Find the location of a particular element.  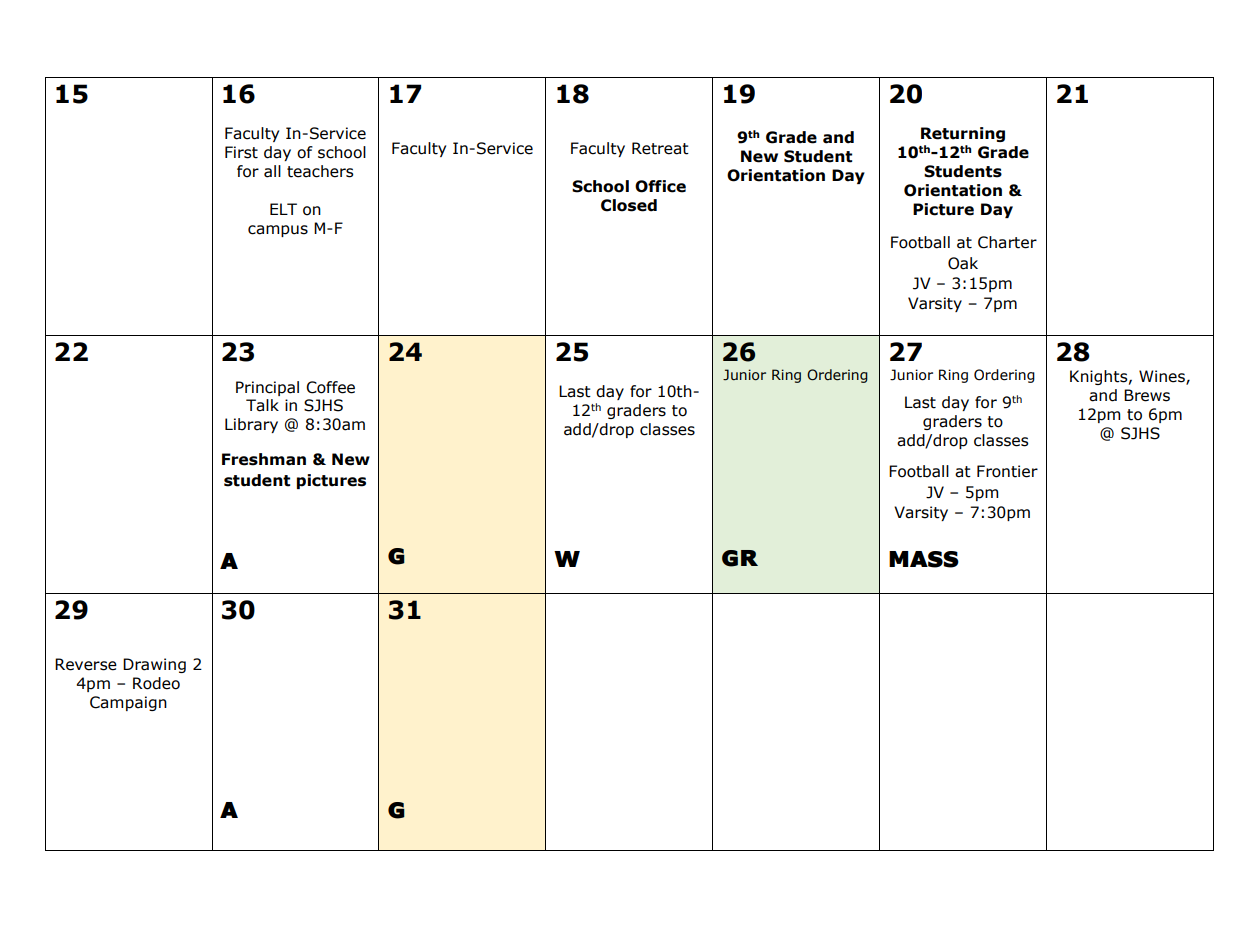

Retreat is located at coordinates (660, 148).
